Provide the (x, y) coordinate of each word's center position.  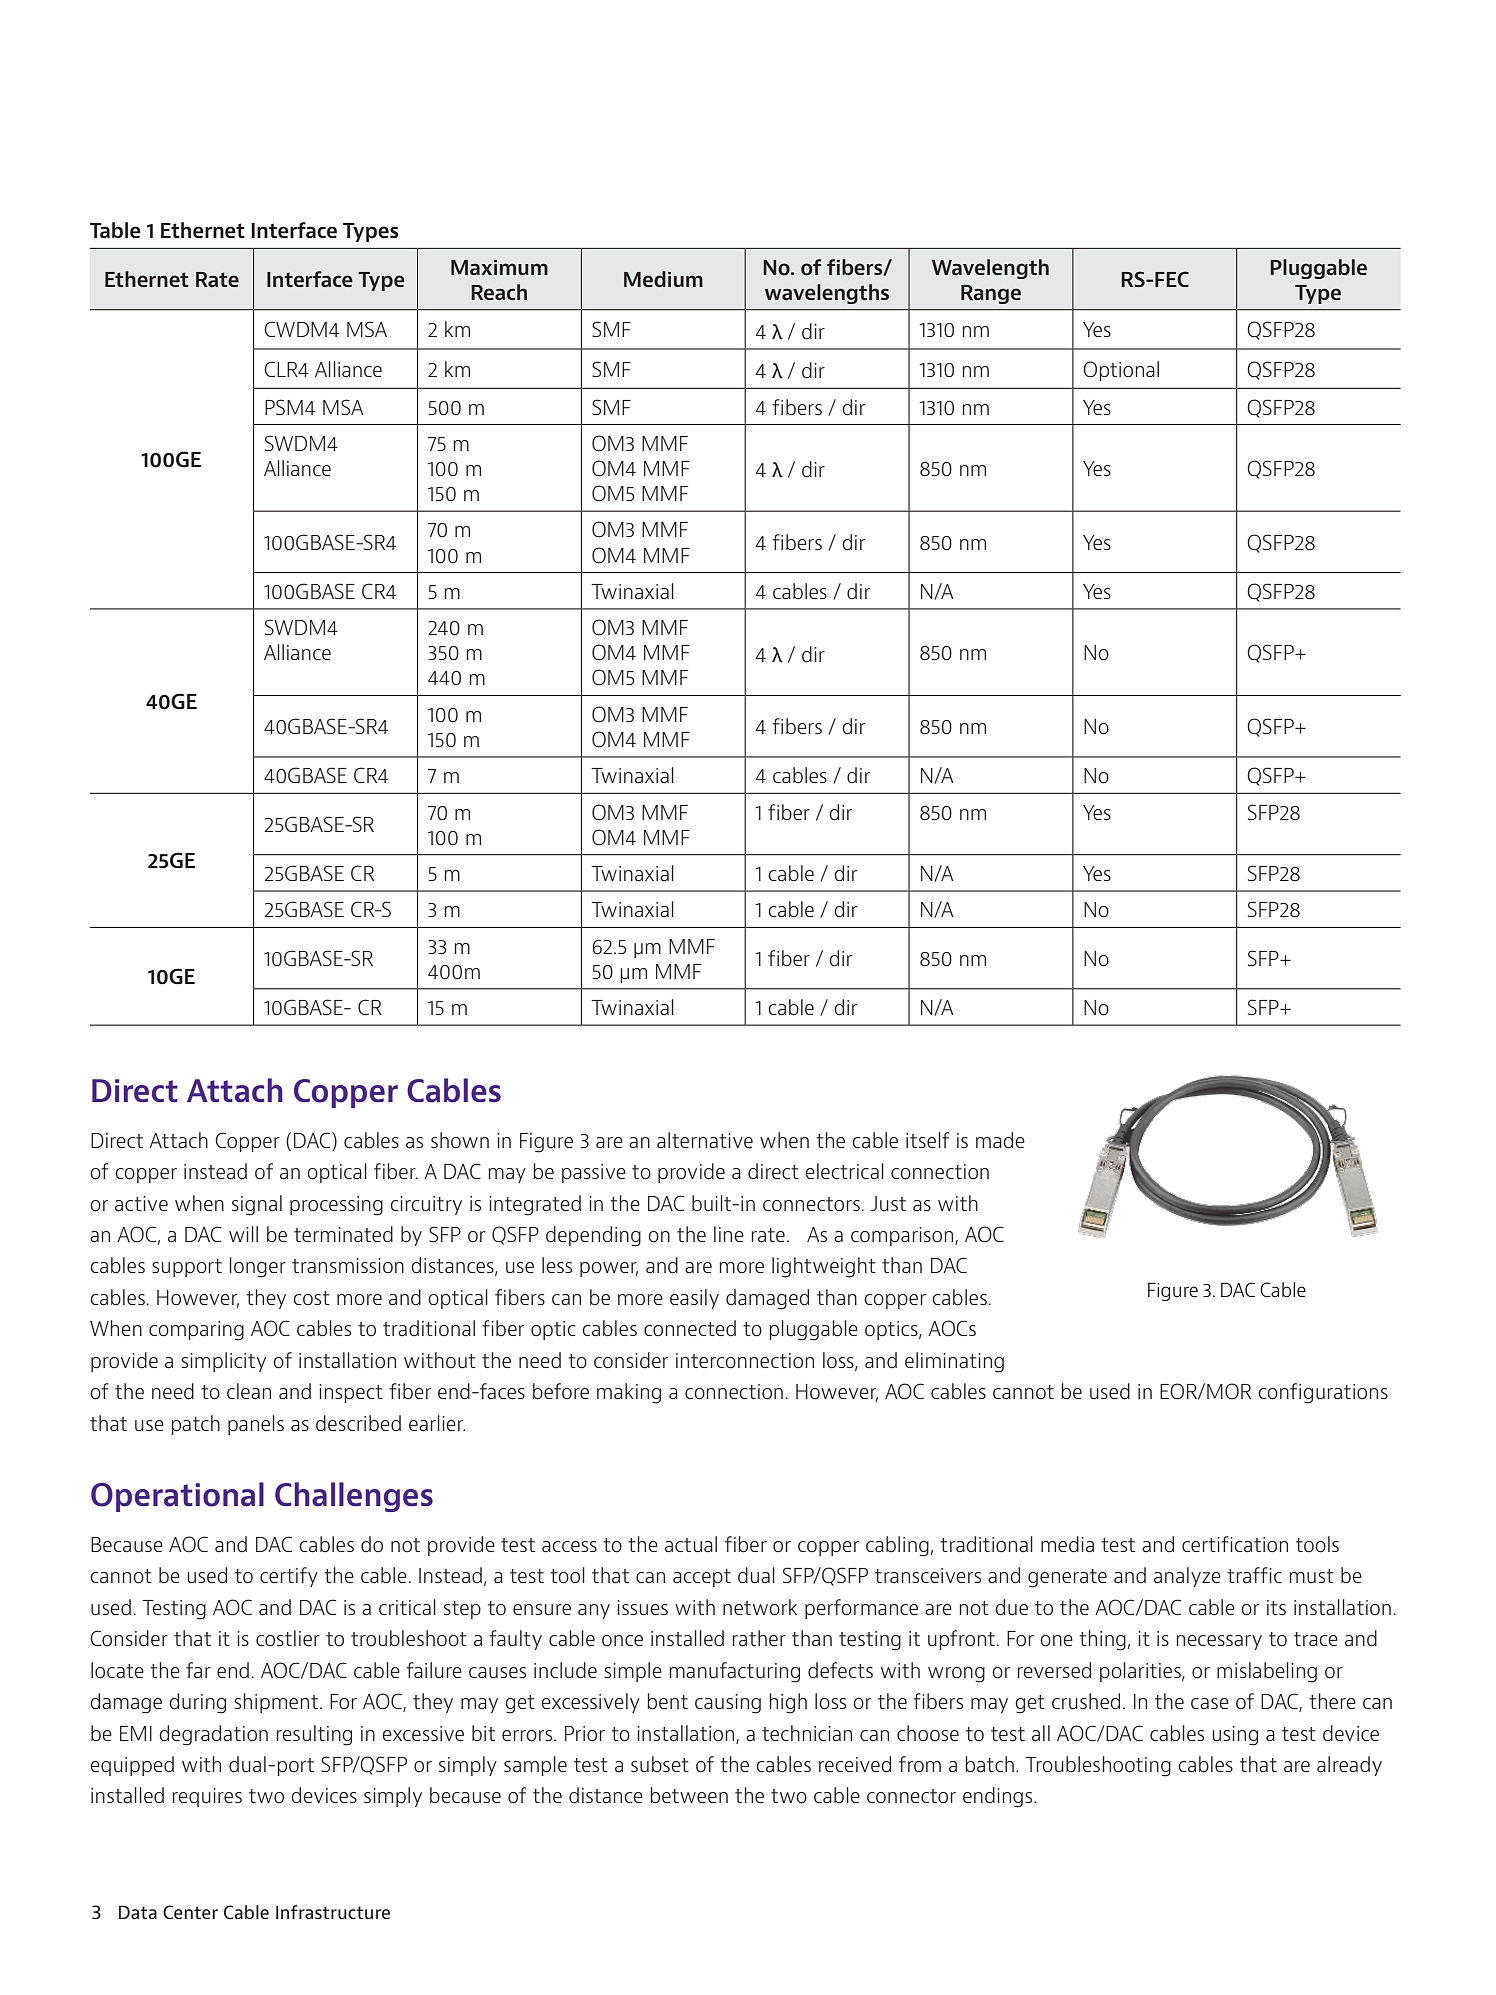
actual (691, 1544)
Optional (1121, 371)
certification (1235, 1544)
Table (115, 230)
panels (256, 1425)
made (1000, 1140)
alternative (705, 1140)
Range (991, 294)
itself (927, 1140)
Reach (499, 292)
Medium (663, 279)
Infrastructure (333, 1912)
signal (257, 1205)
